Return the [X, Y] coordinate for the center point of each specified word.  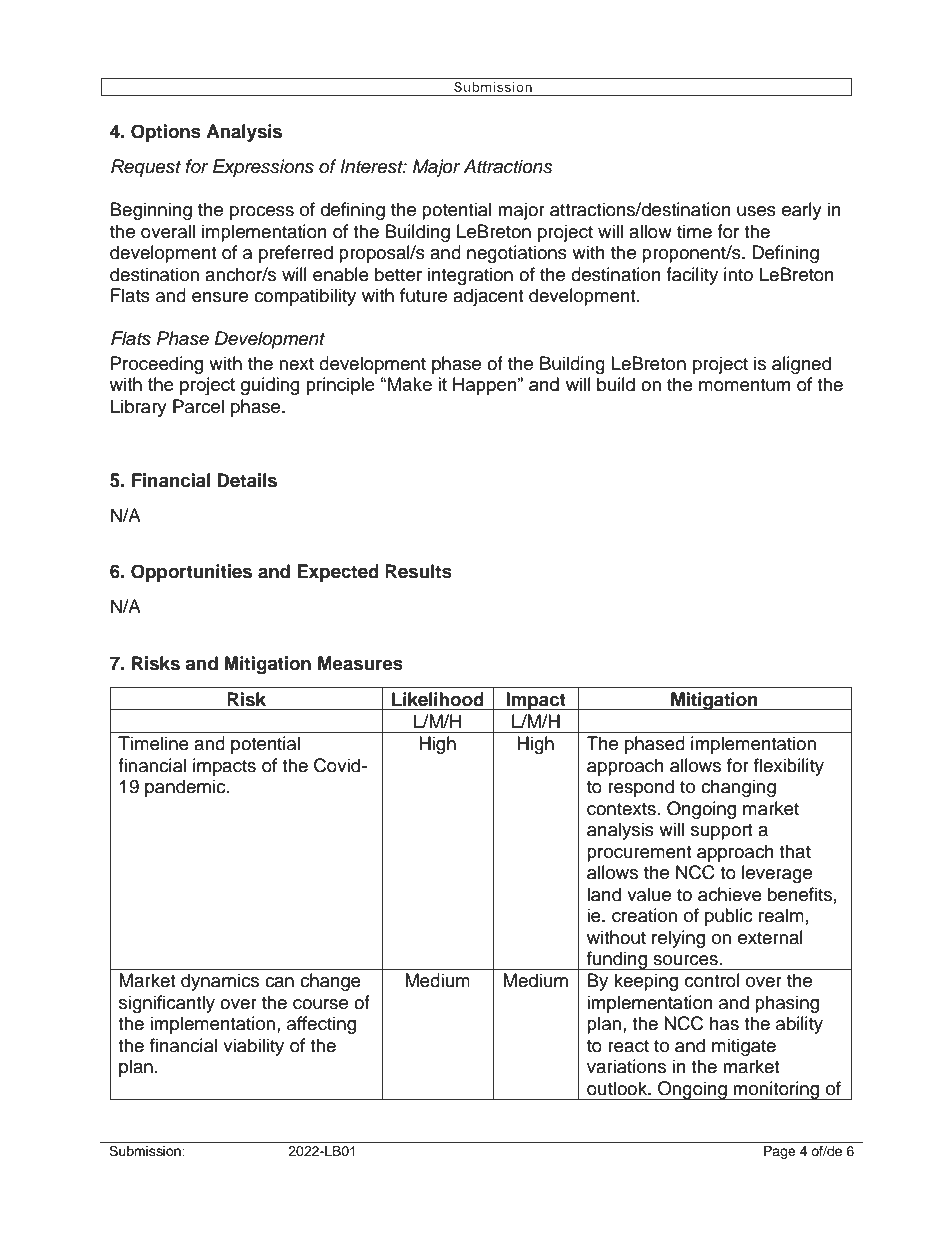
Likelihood [438, 699]
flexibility [789, 767]
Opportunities [191, 573]
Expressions [263, 168]
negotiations [517, 254]
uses [756, 211]
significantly [167, 1004]
